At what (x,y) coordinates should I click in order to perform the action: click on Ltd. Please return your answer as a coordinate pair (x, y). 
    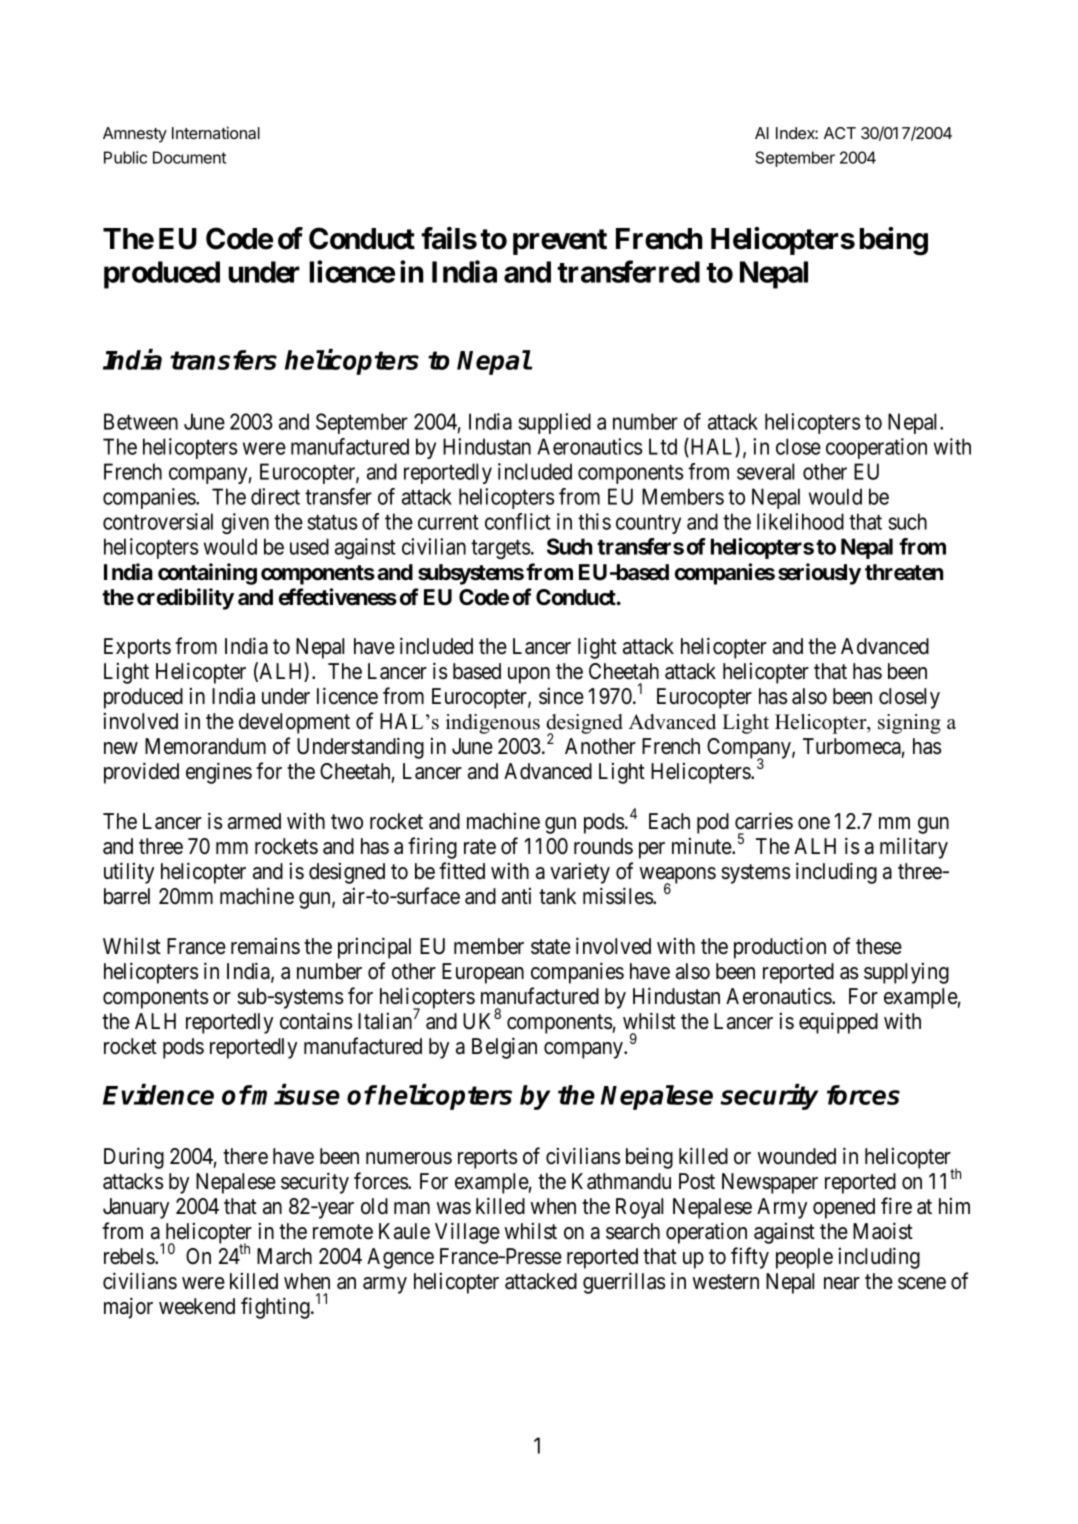
    Looking at the image, I should click on (663, 446).
